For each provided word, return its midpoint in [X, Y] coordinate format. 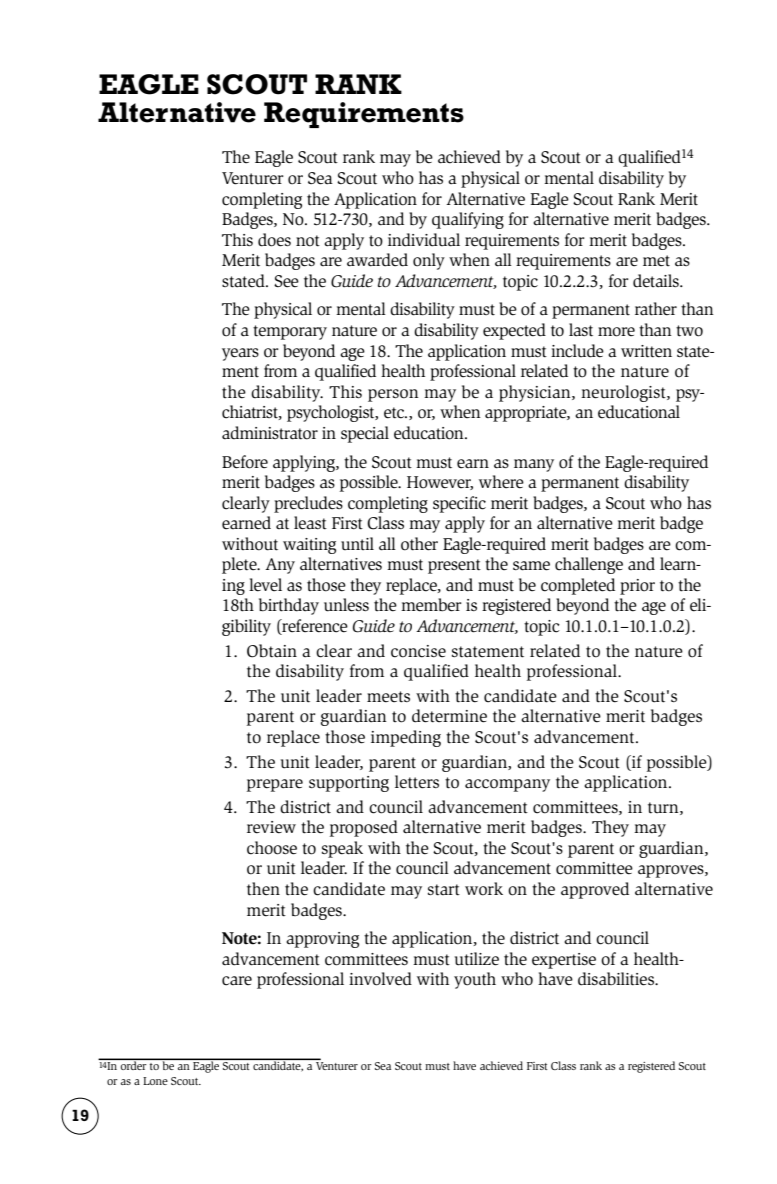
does [274, 240]
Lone [155, 1081]
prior [637, 587]
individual [424, 240]
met [656, 260]
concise [418, 651]
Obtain [272, 651]
